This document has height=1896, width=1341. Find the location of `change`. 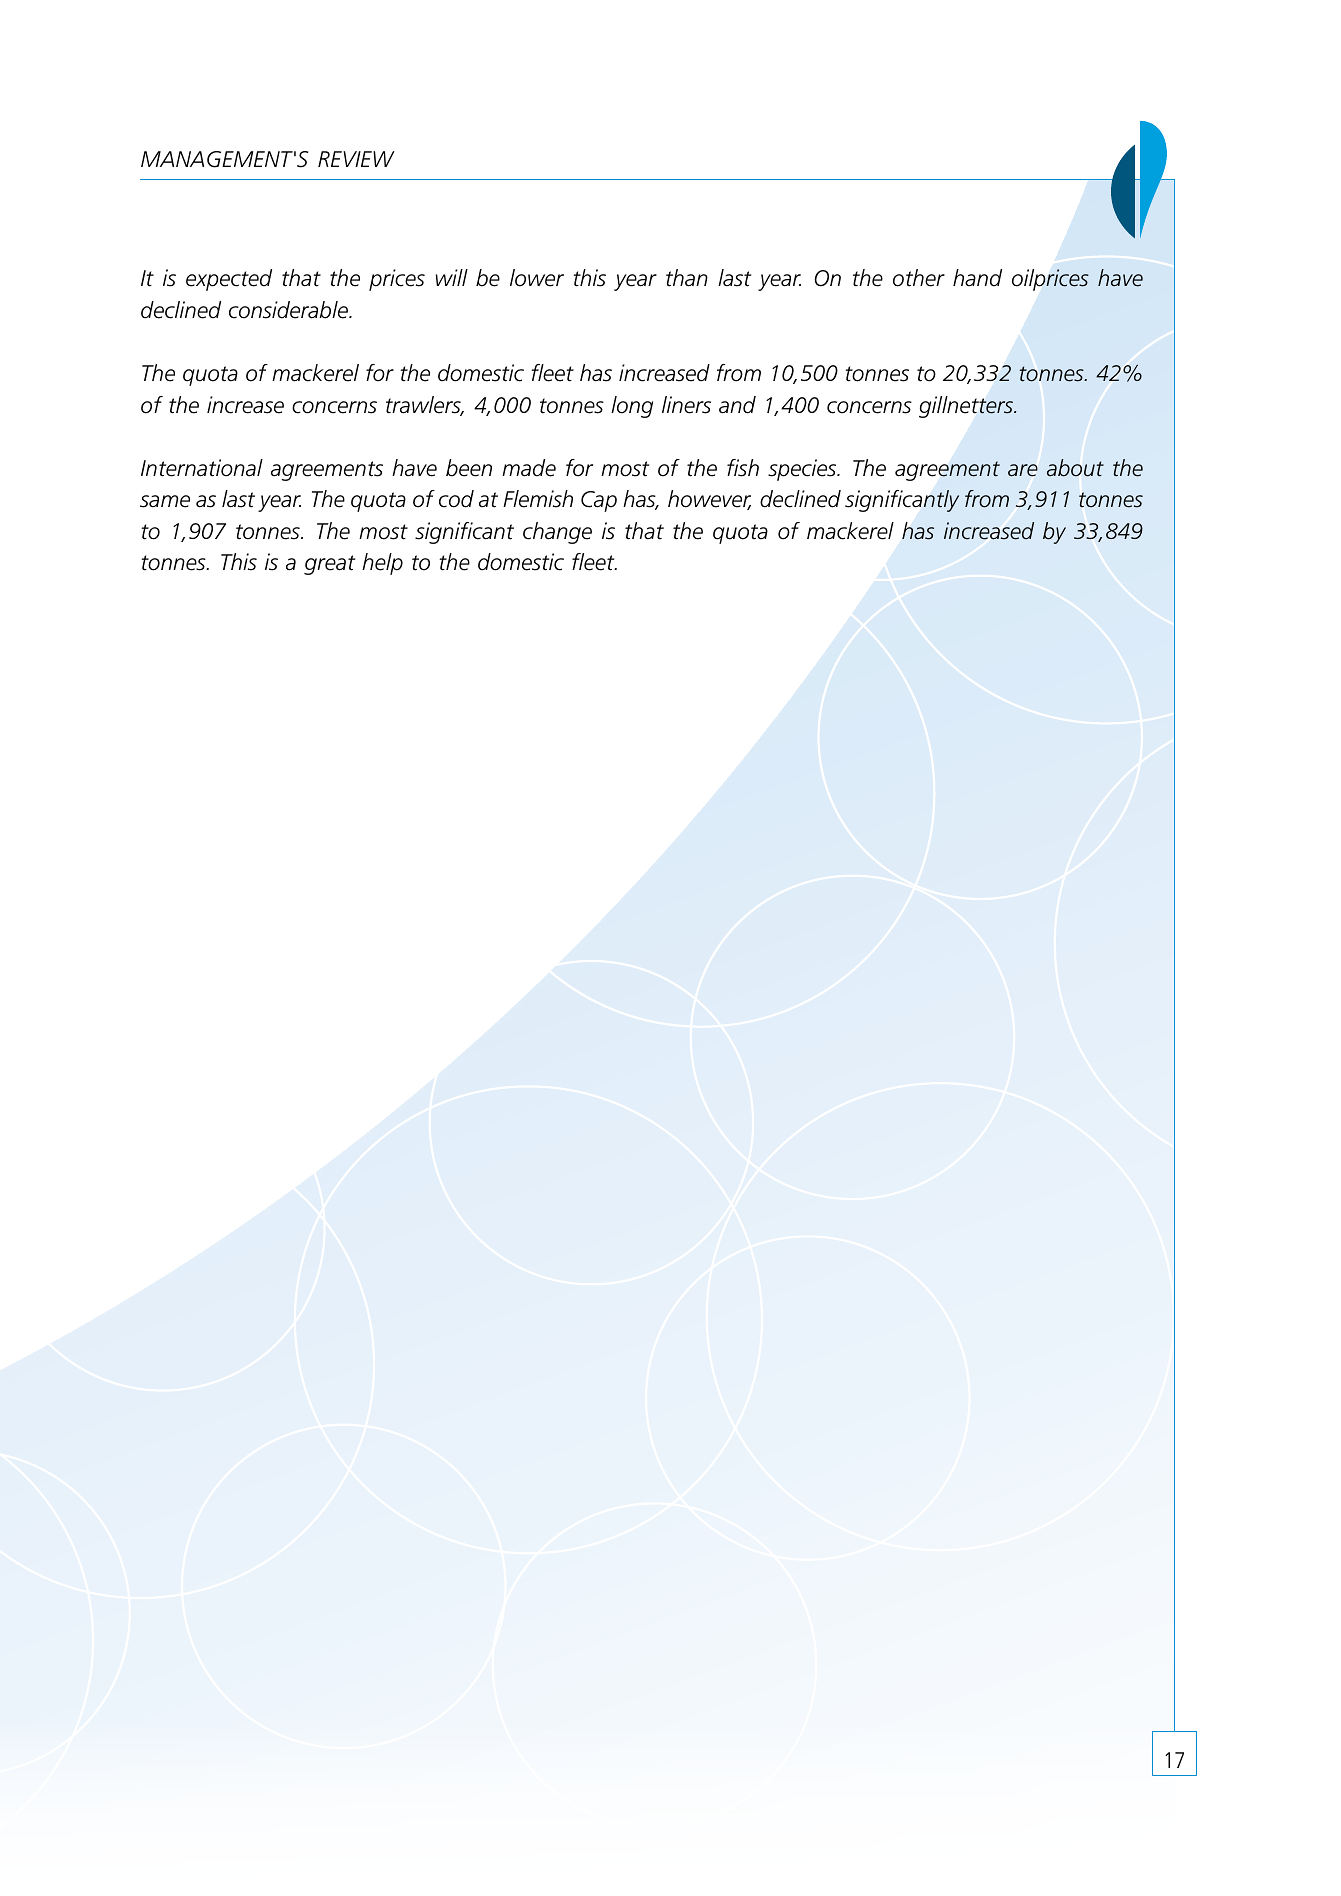

change is located at coordinates (557, 533).
